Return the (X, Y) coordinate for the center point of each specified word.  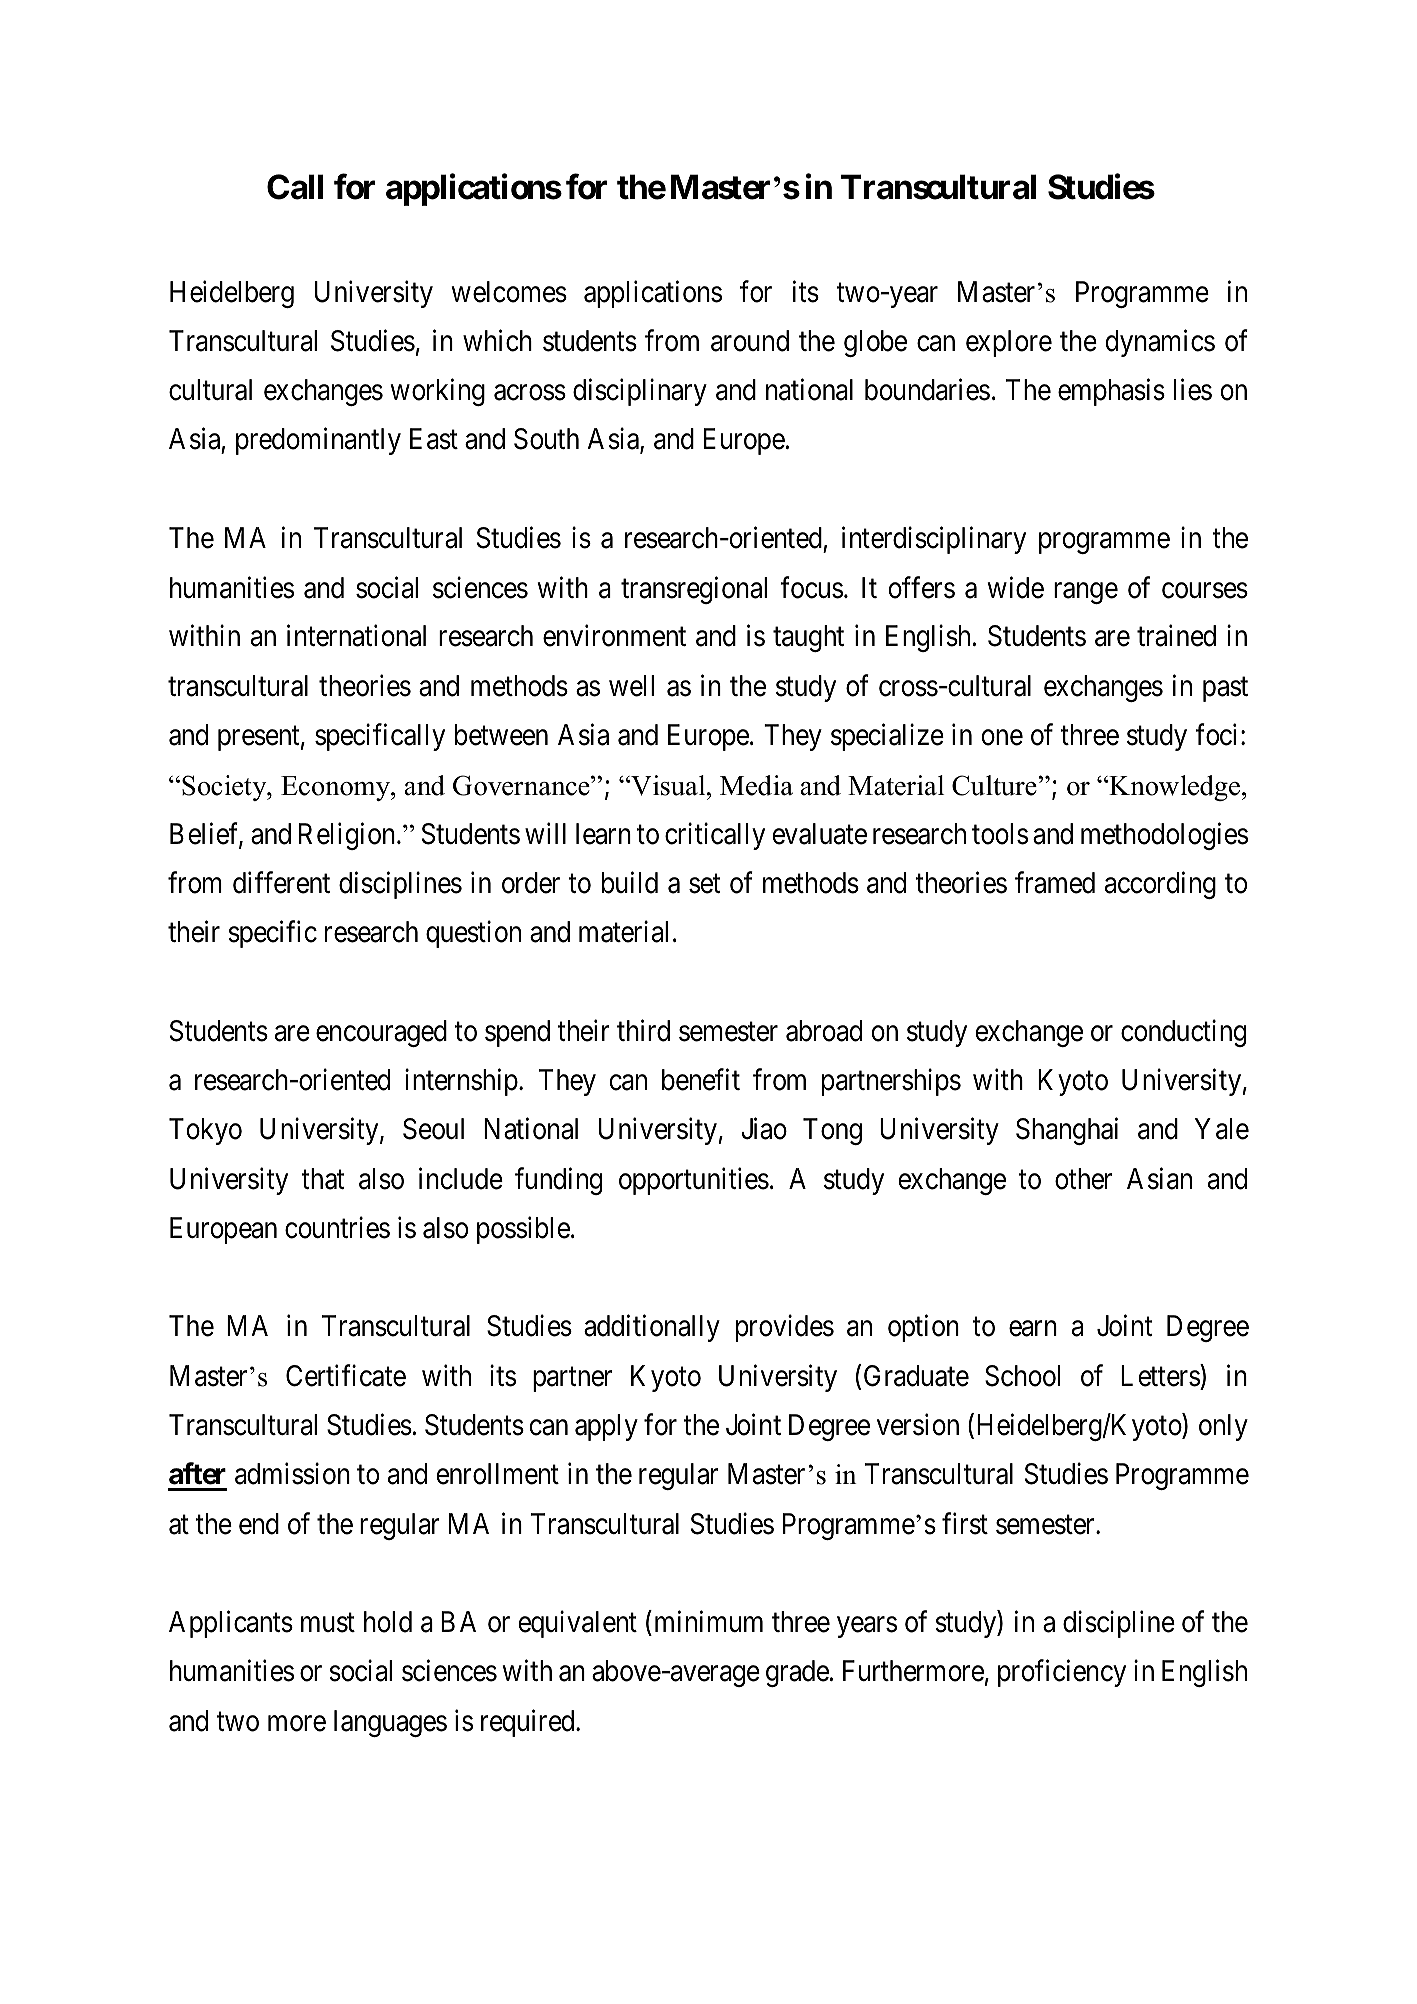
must (328, 1623)
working (438, 392)
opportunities (694, 1181)
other (1083, 1179)
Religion (348, 836)
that (322, 1179)
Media (756, 785)
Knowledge (1175, 788)
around (750, 341)
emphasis (1111, 392)
